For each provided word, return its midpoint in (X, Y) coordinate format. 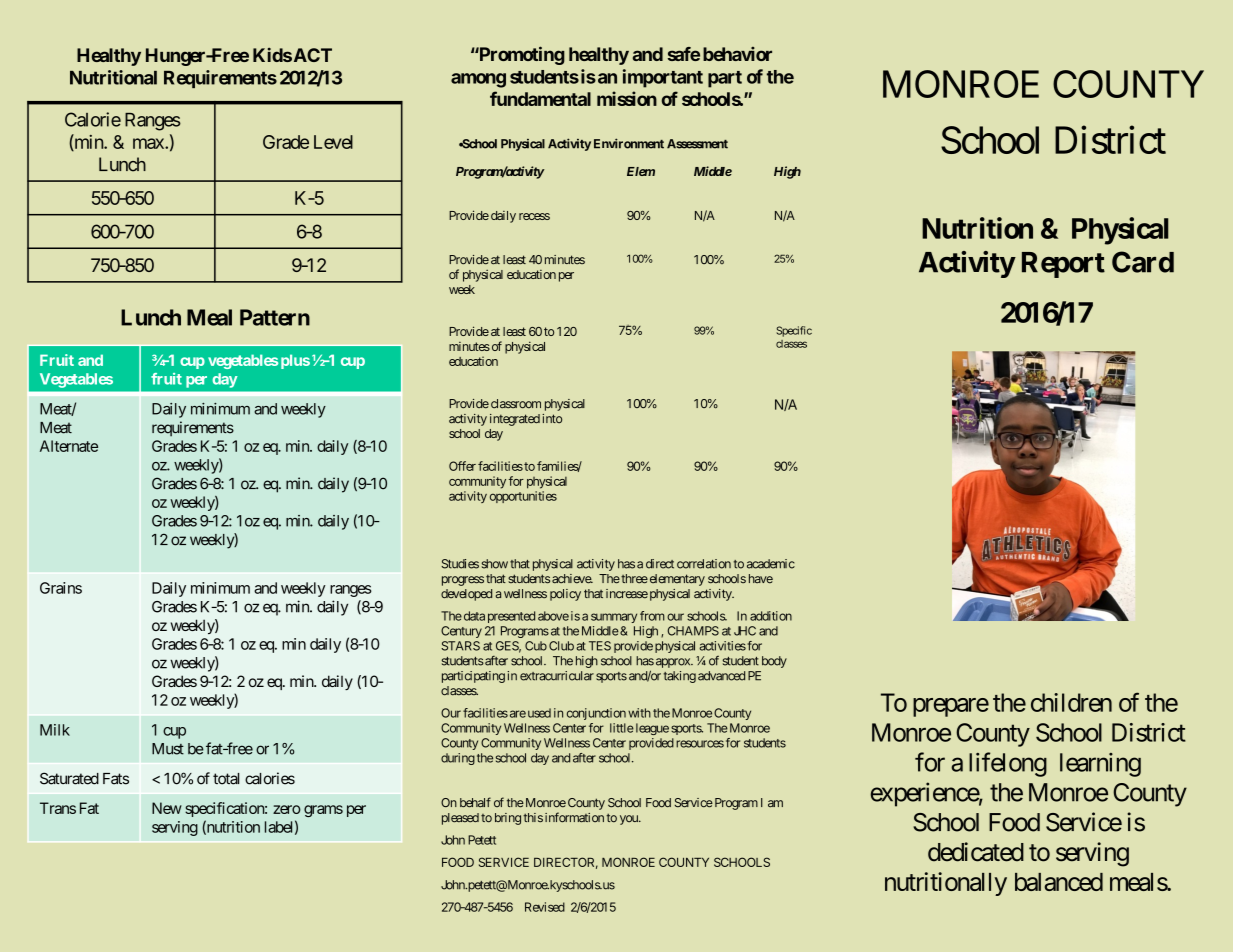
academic (771, 564)
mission (627, 98)
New (167, 808)
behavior (737, 54)
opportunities (523, 497)
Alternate (69, 446)
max (149, 143)
